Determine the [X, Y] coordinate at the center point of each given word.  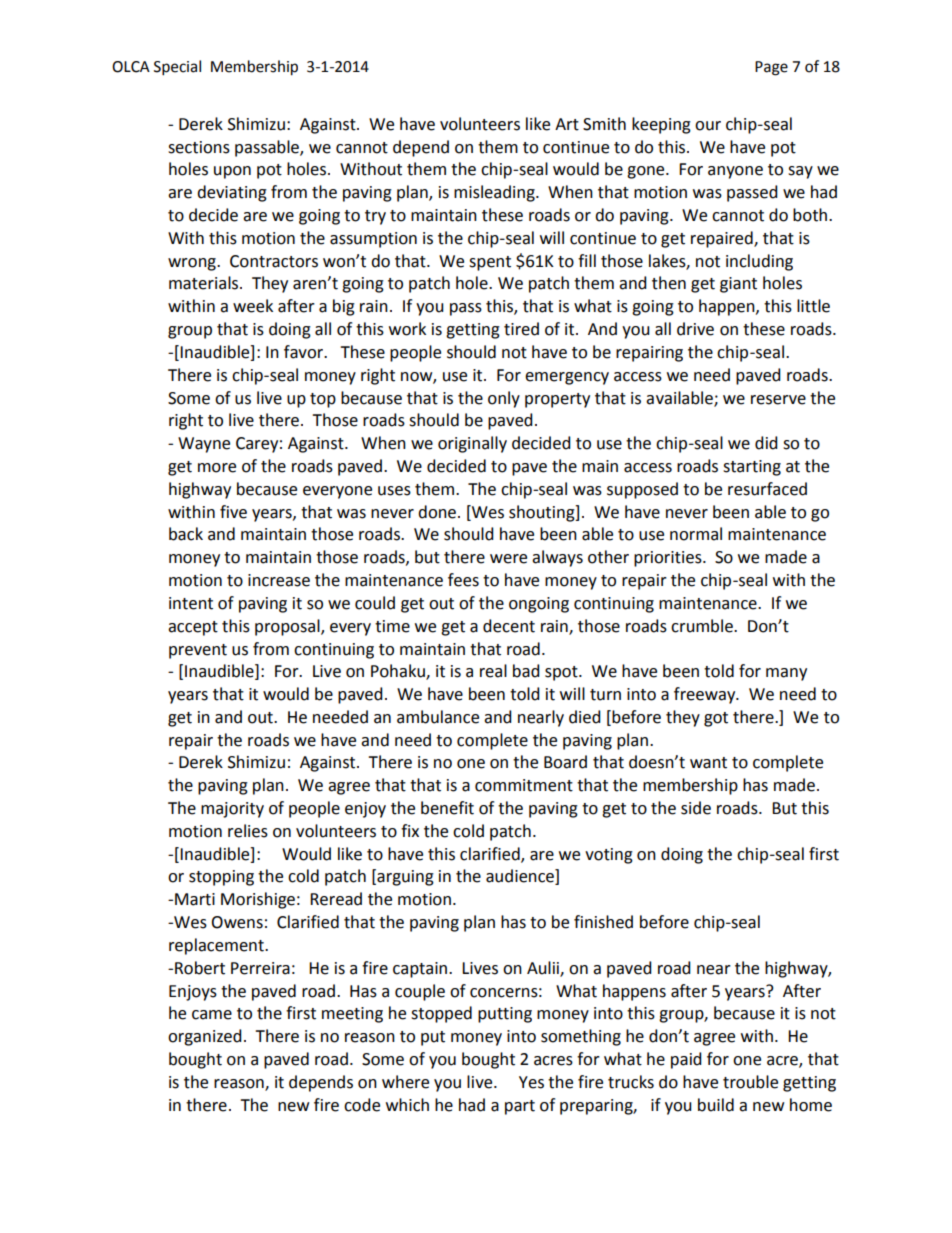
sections [199, 147]
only [504, 399]
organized [205, 1037]
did [766, 443]
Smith [604, 124]
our [708, 126]
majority [232, 810]
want [708, 763]
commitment [524, 785]
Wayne [204, 445]
